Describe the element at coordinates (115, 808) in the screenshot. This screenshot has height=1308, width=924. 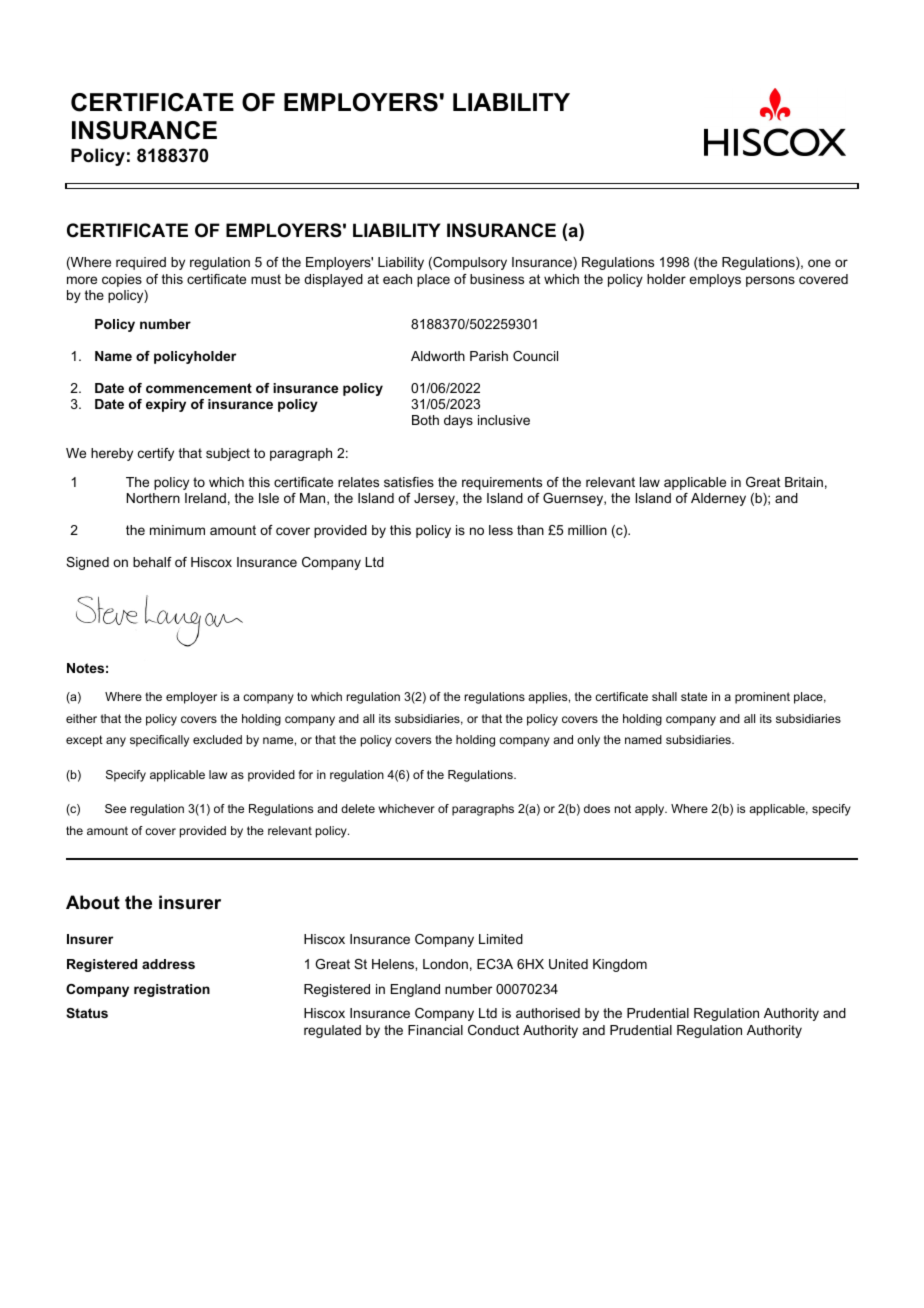
I see `See` at that location.
